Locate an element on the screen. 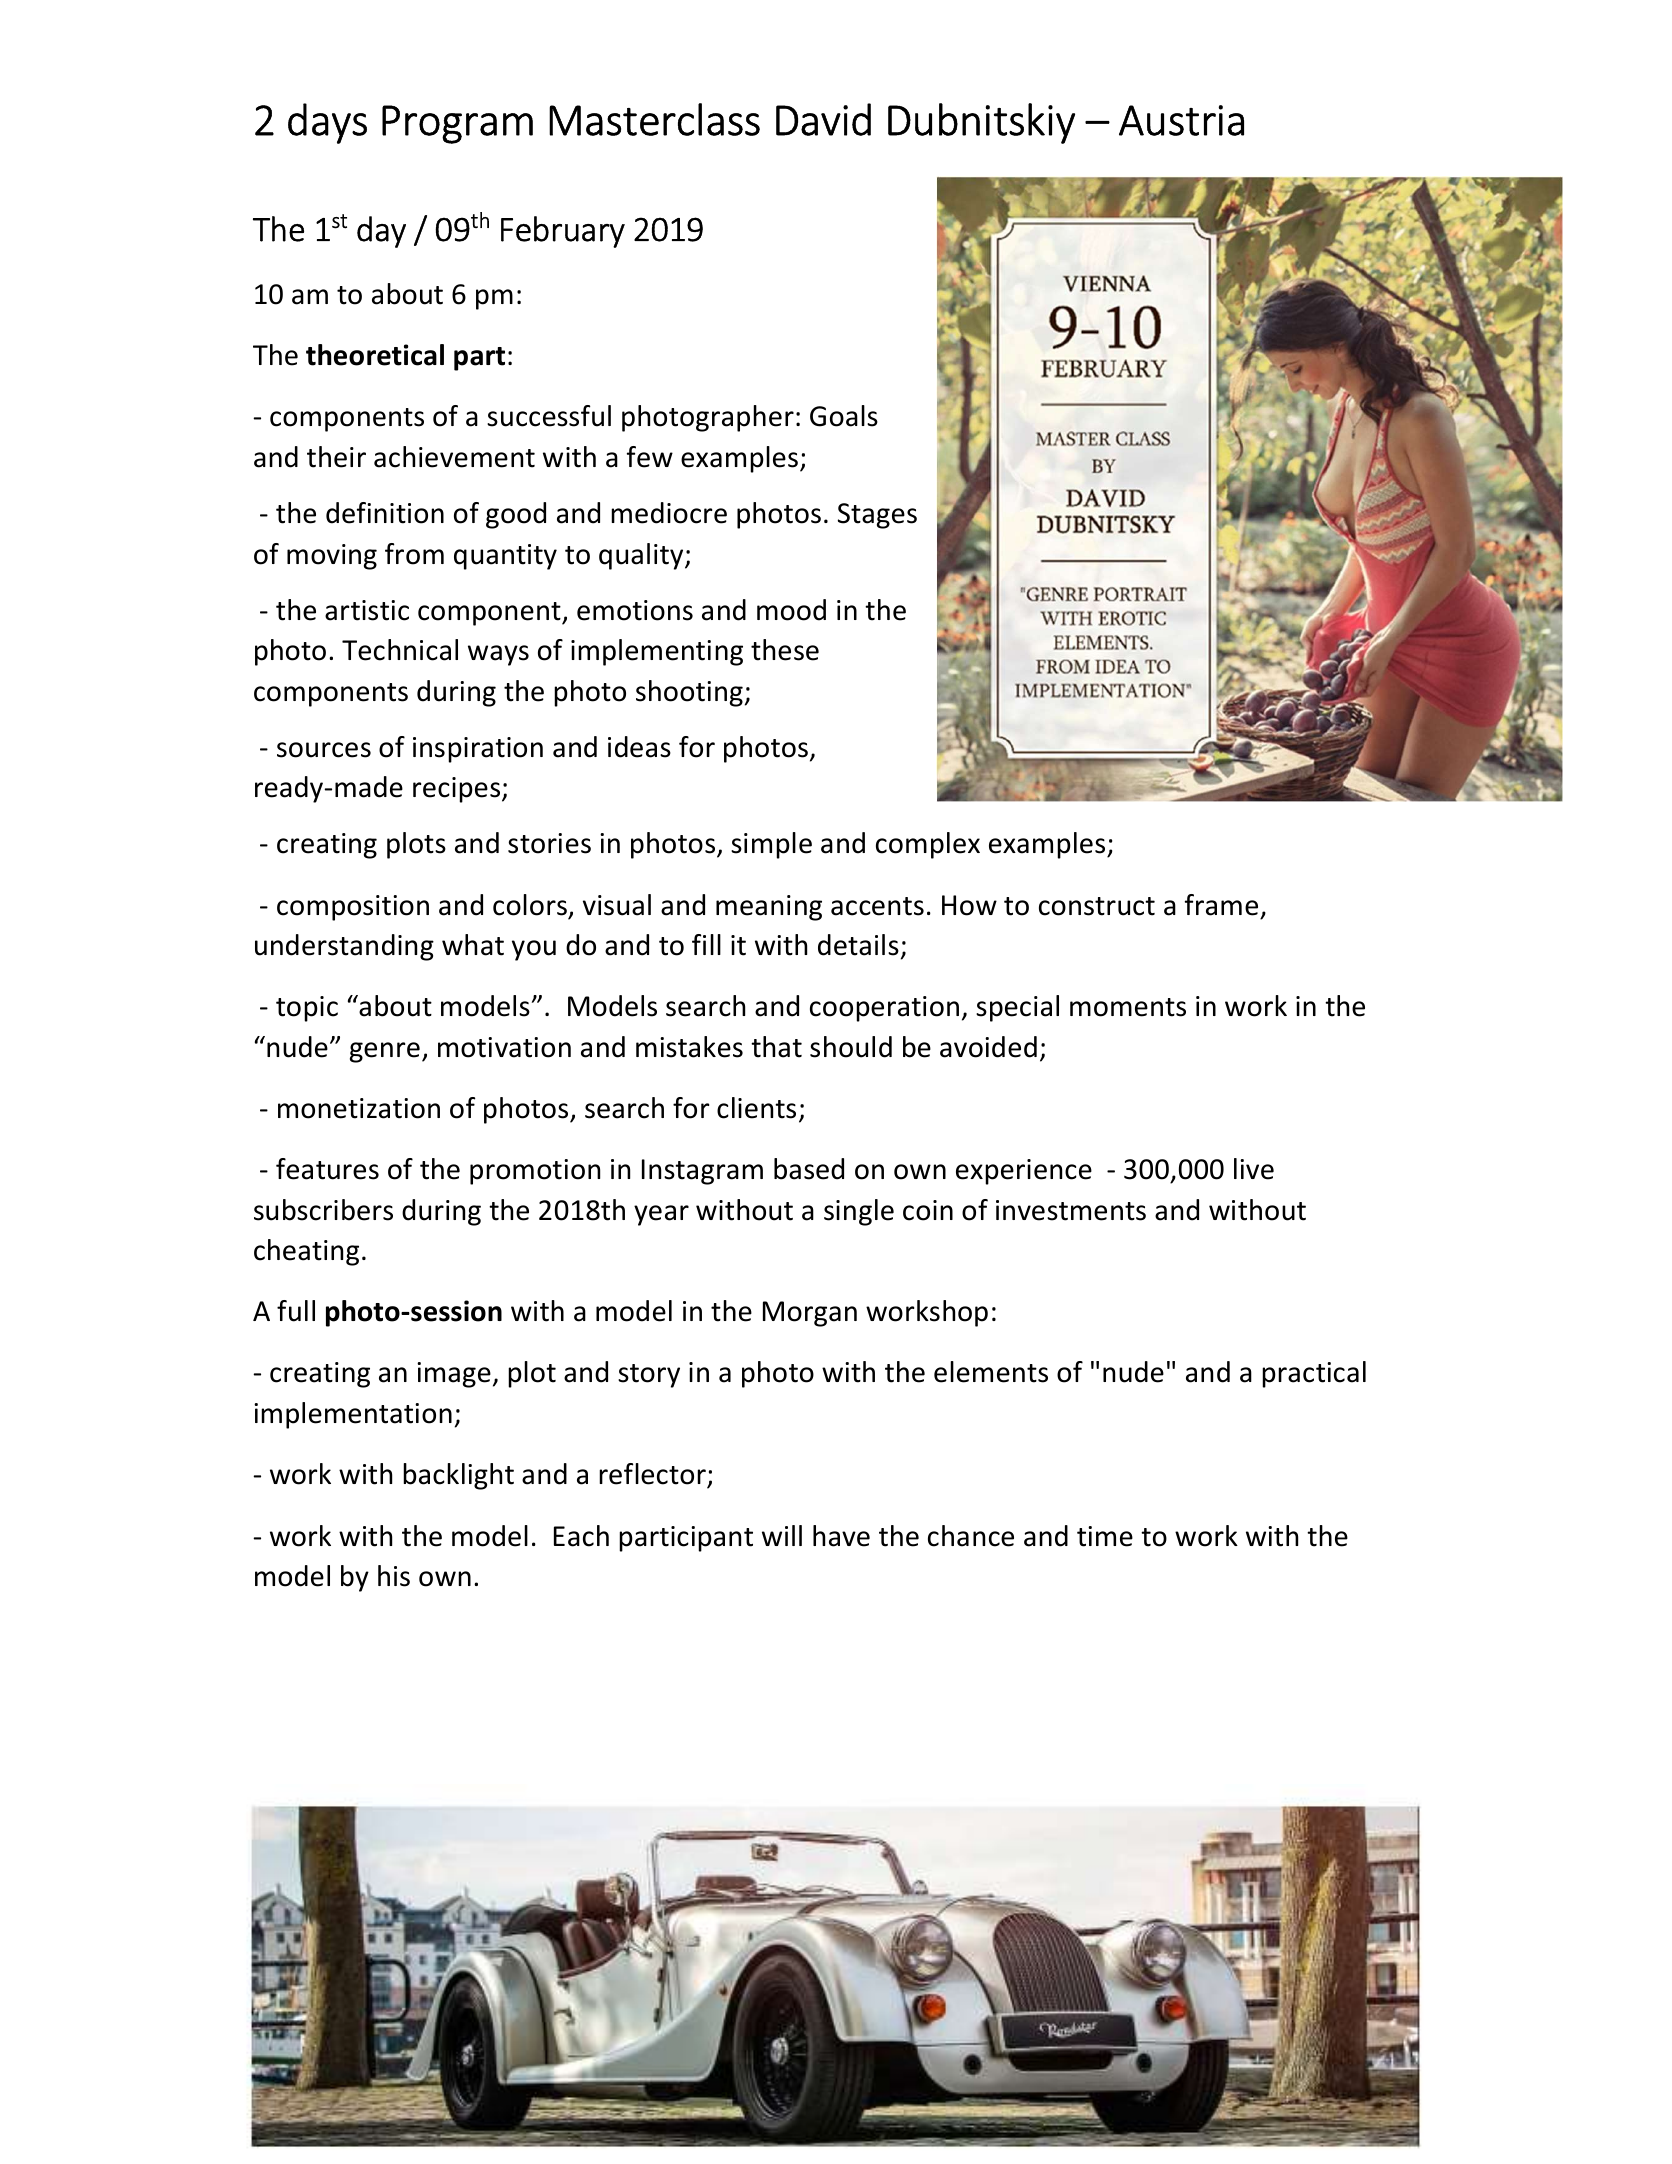 The image size is (1672, 2164). his is located at coordinates (394, 1576).
